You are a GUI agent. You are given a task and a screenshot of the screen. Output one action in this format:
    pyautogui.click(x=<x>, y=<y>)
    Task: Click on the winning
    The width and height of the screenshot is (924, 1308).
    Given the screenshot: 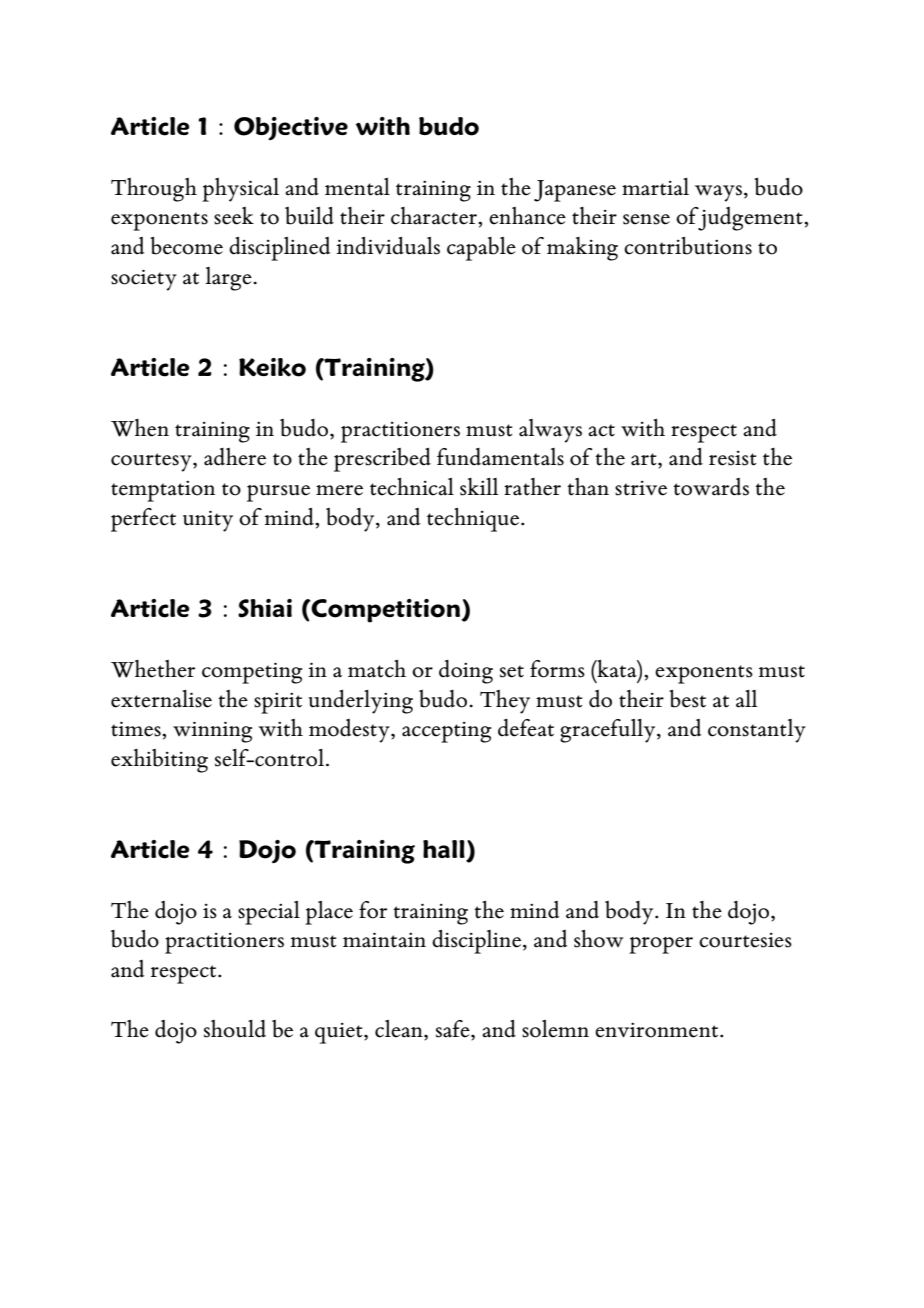 What is the action you would take?
    pyautogui.click(x=212, y=732)
